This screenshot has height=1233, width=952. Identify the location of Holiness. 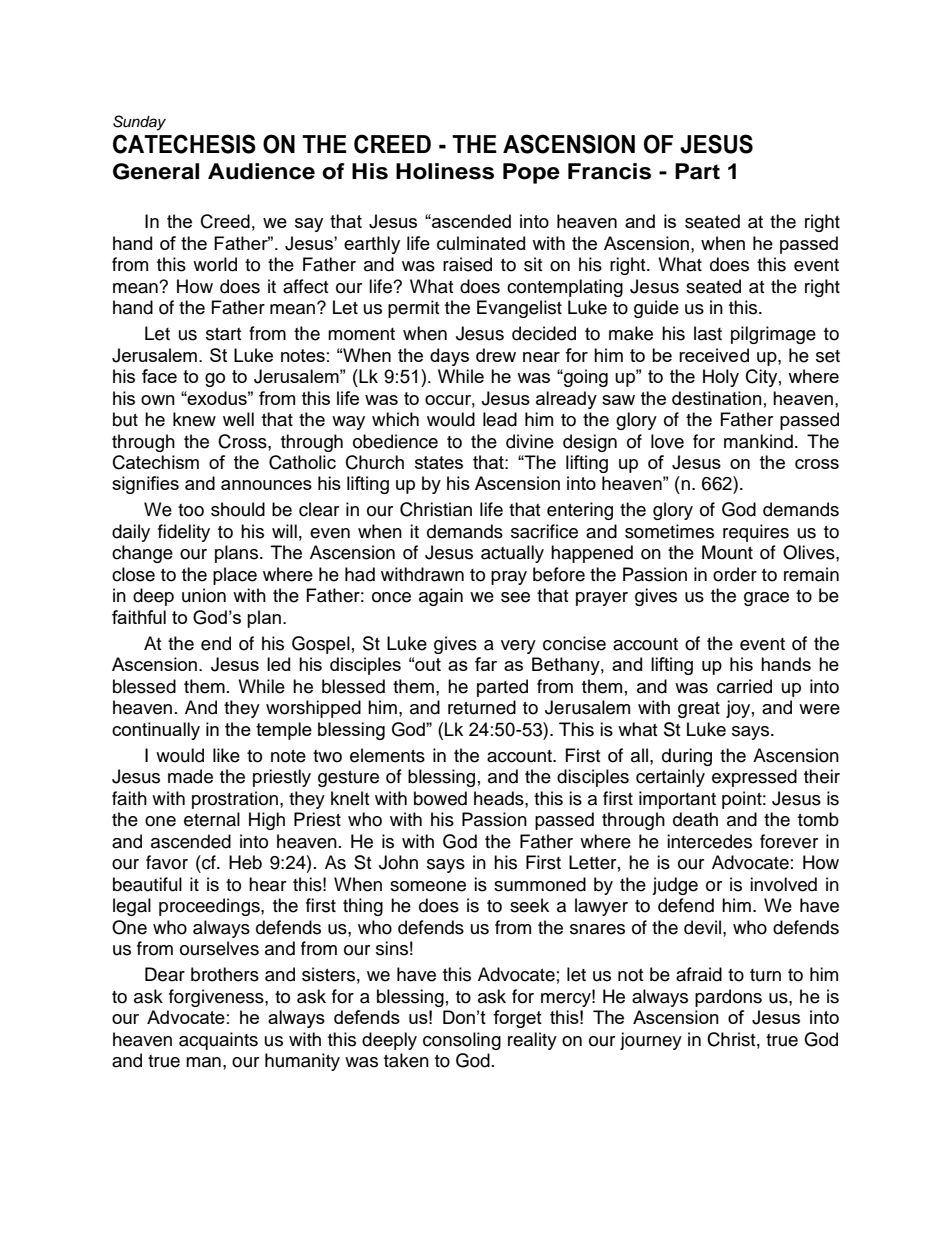
(445, 171).
